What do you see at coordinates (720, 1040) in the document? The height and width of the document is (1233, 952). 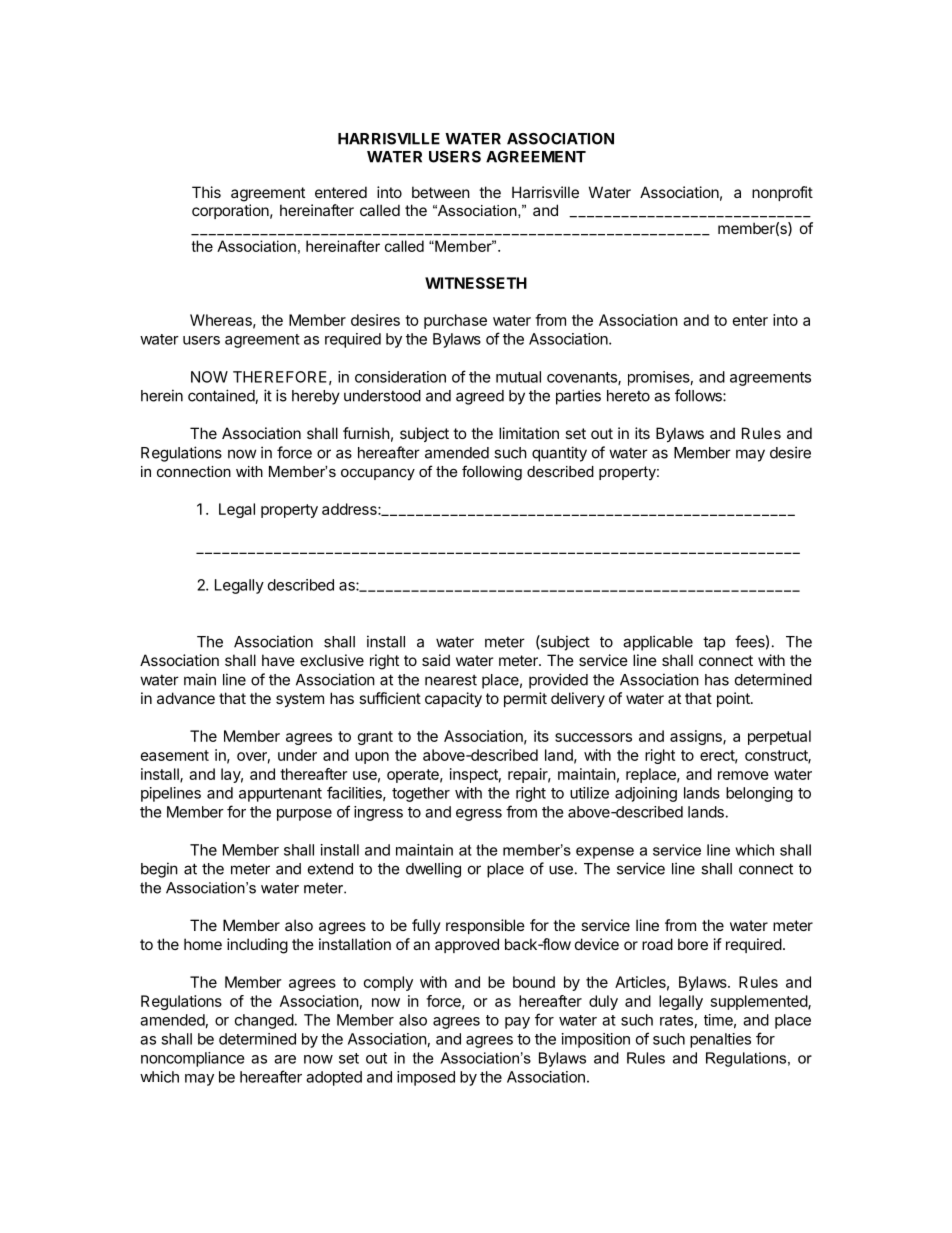 I see `penalties` at bounding box center [720, 1040].
